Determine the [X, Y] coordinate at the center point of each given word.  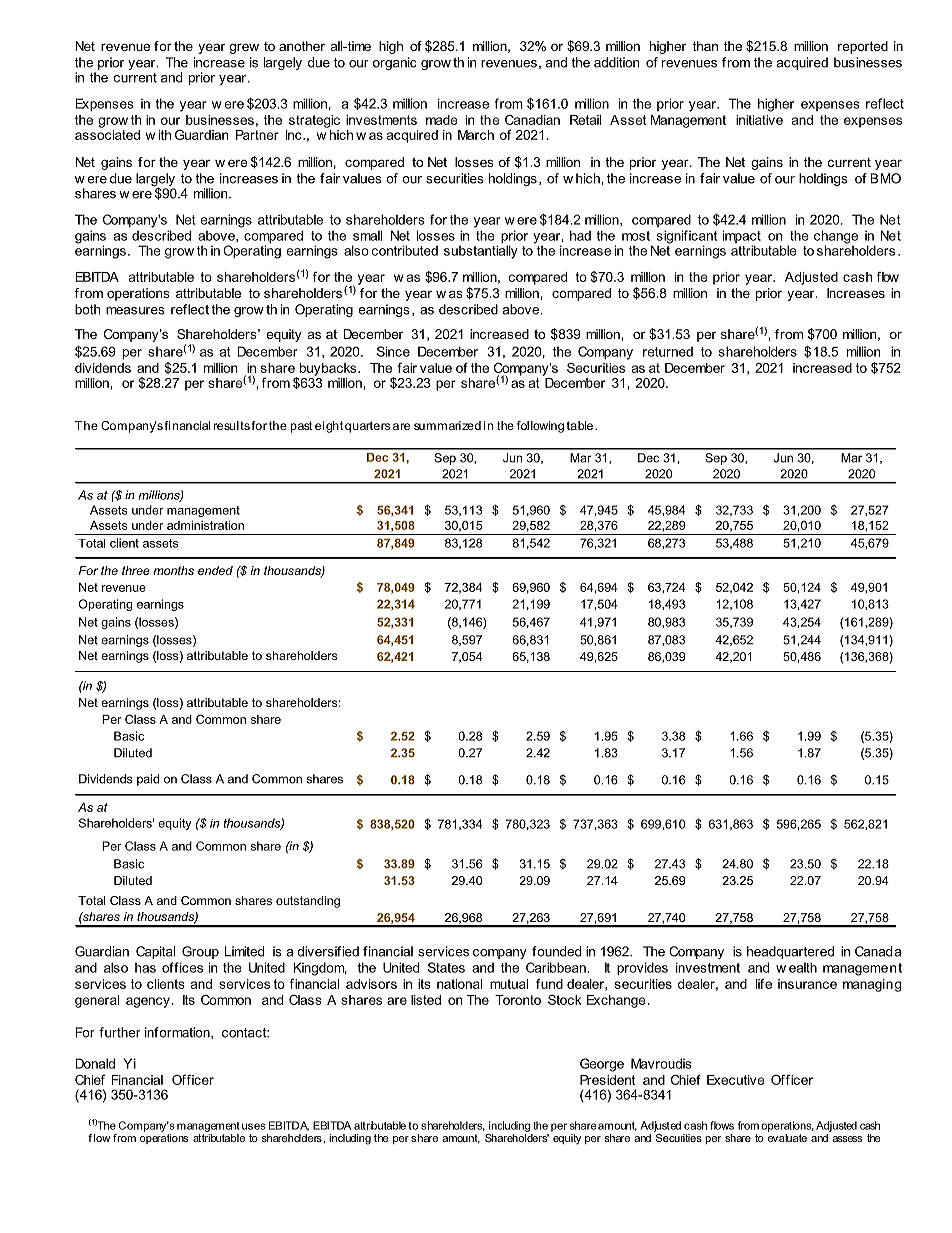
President [607, 1080]
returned [668, 351]
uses [253, 1126]
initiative [759, 120]
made [442, 120]
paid [148, 780]
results [232, 425]
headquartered [790, 952]
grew [244, 48]
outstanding [308, 902]
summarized [447, 425]
